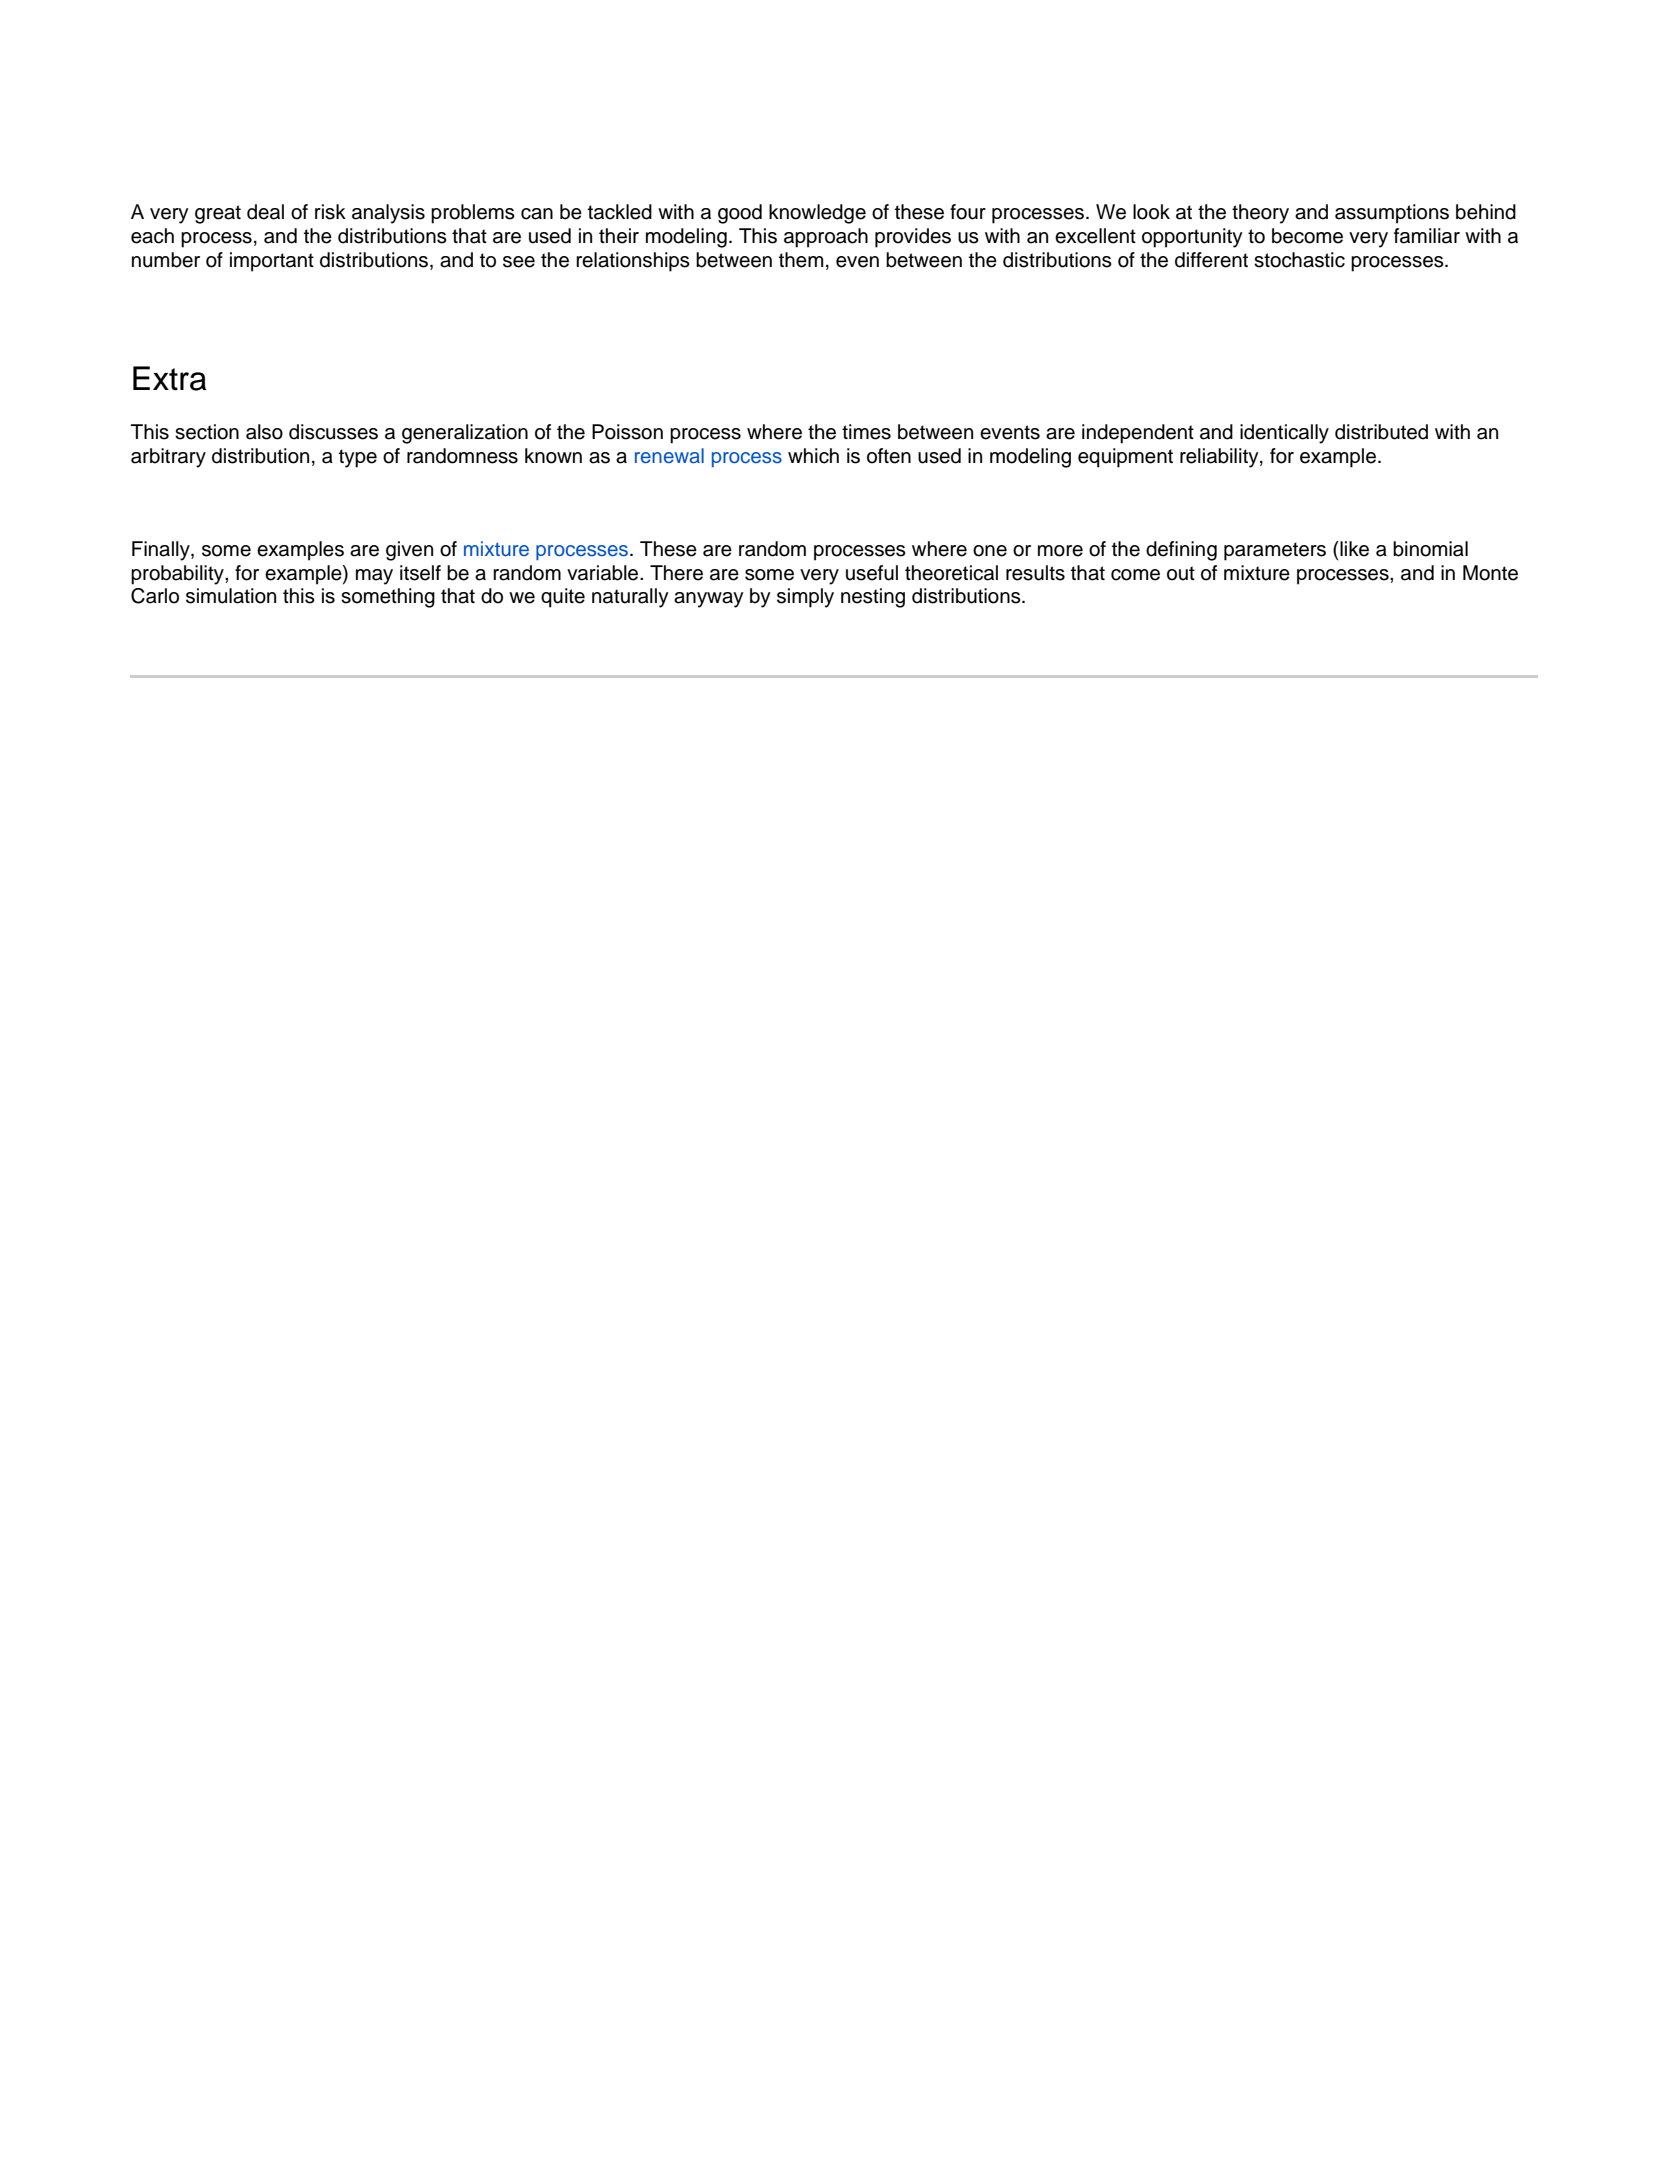  Describe the element at coordinates (330, 212) in the screenshot. I see `risk` at that location.
